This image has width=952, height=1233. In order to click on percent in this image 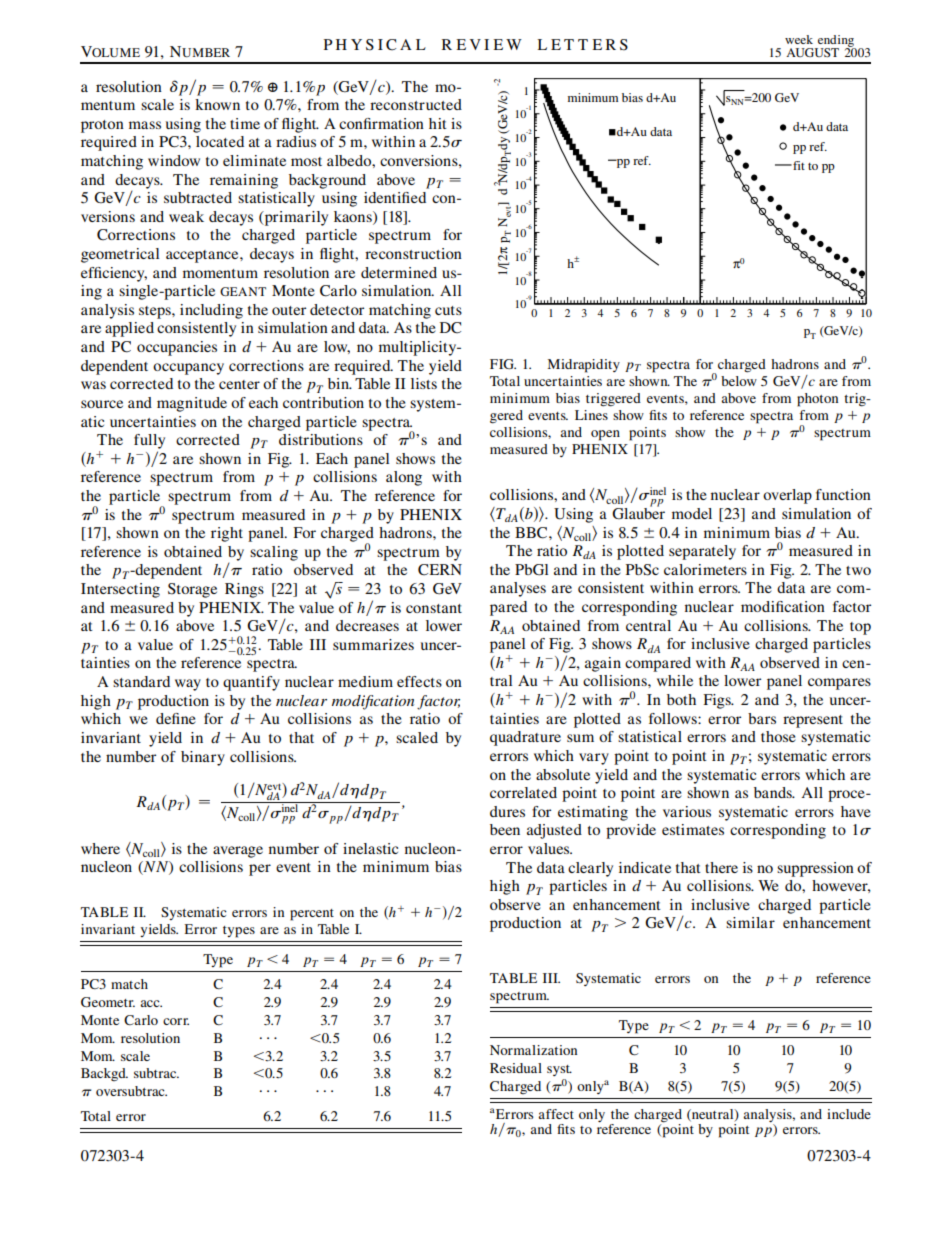, I will do `click(312, 915)`.
